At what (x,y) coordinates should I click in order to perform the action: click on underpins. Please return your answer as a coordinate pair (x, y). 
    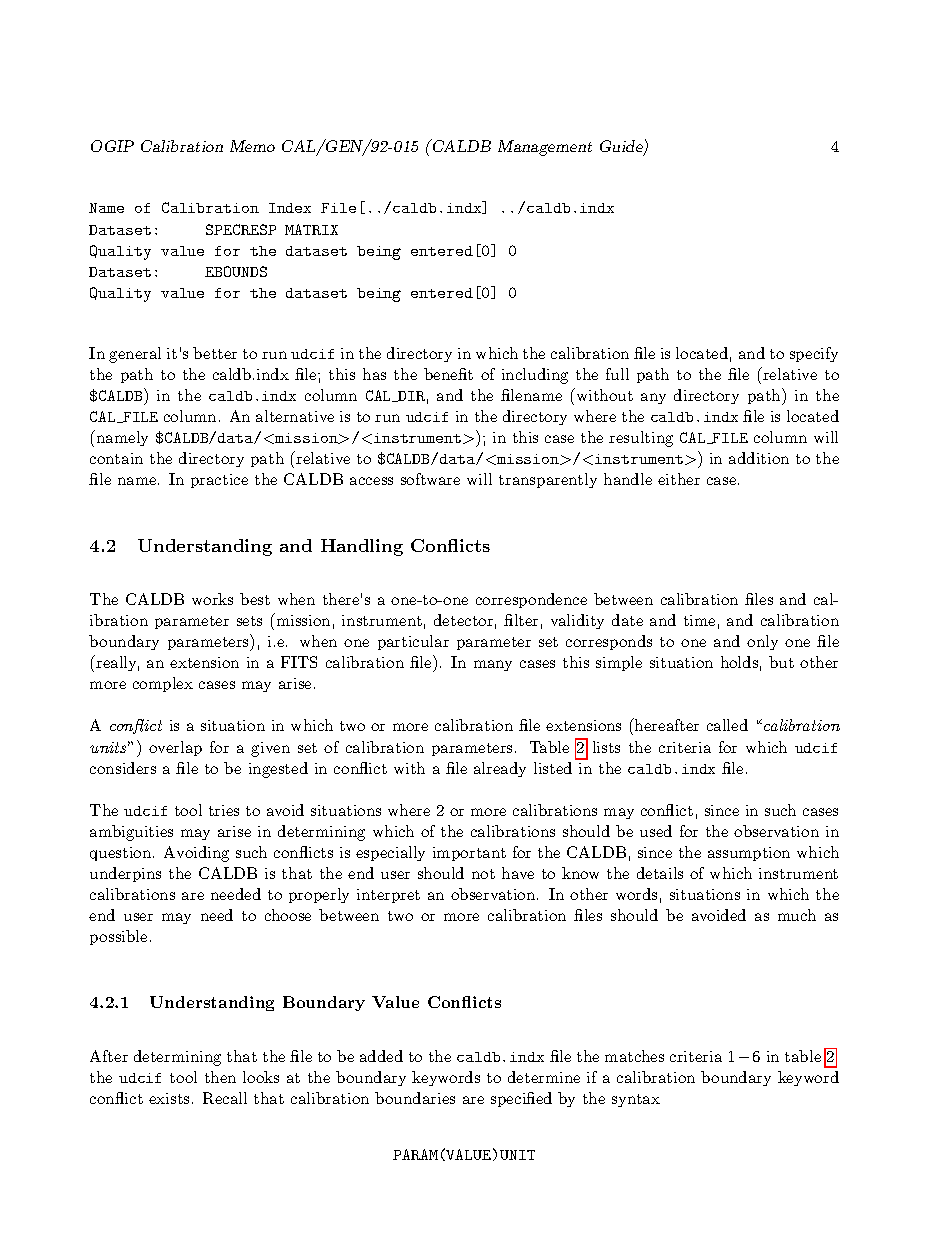
    Looking at the image, I should click on (125, 874).
